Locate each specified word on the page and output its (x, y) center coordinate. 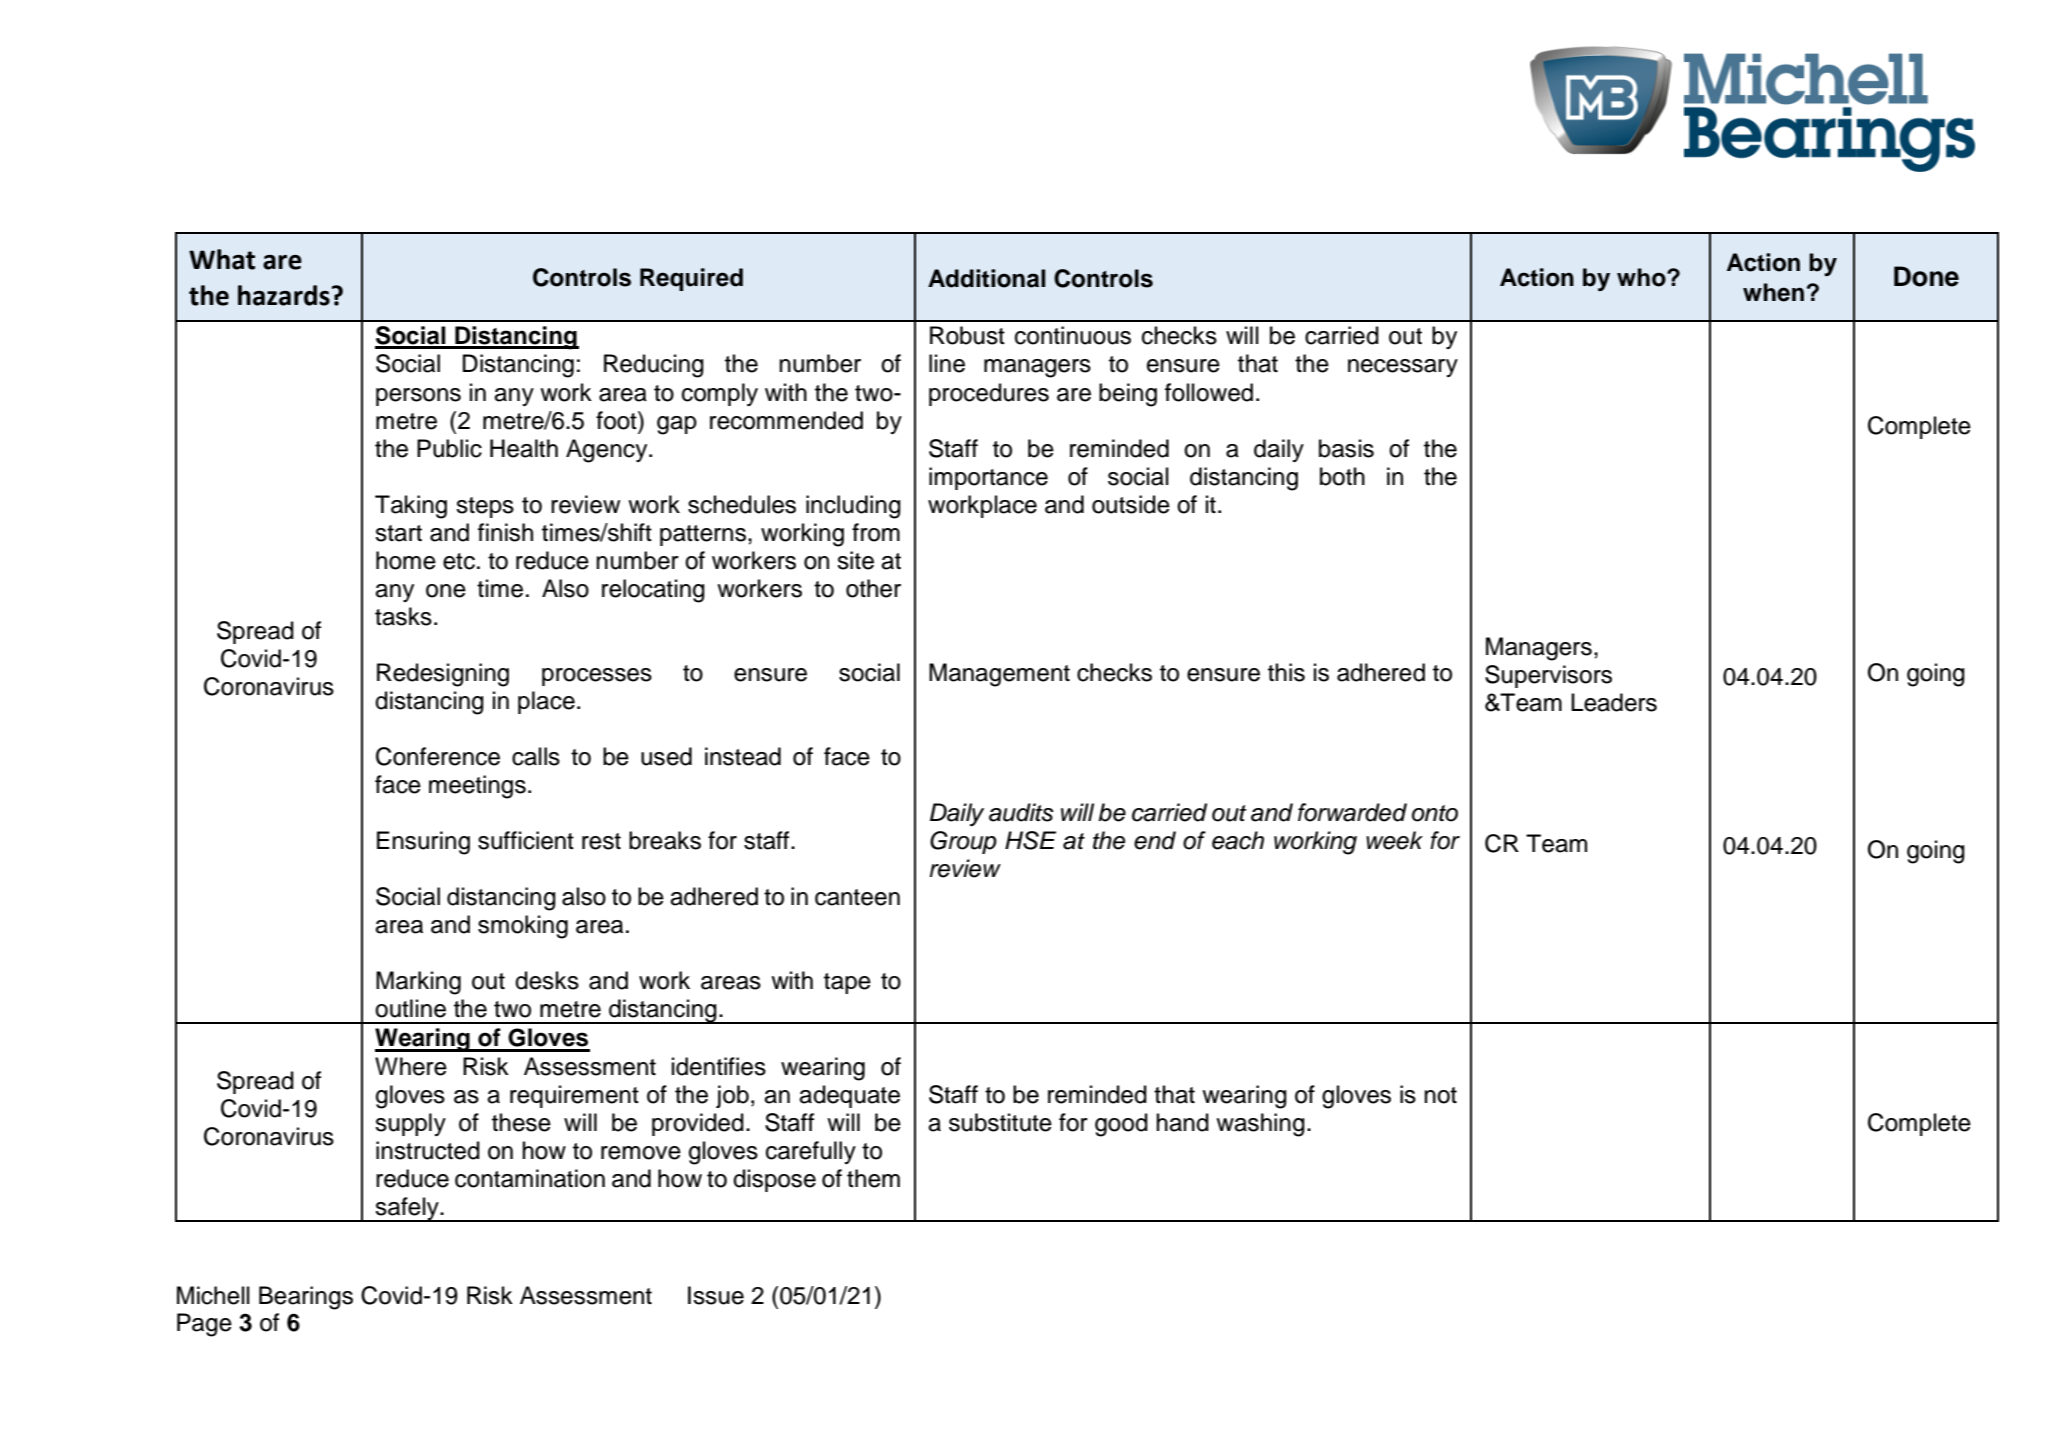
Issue (716, 1295)
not (1440, 1095)
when (1773, 292)
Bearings (306, 1298)
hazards (284, 295)
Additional (986, 278)
